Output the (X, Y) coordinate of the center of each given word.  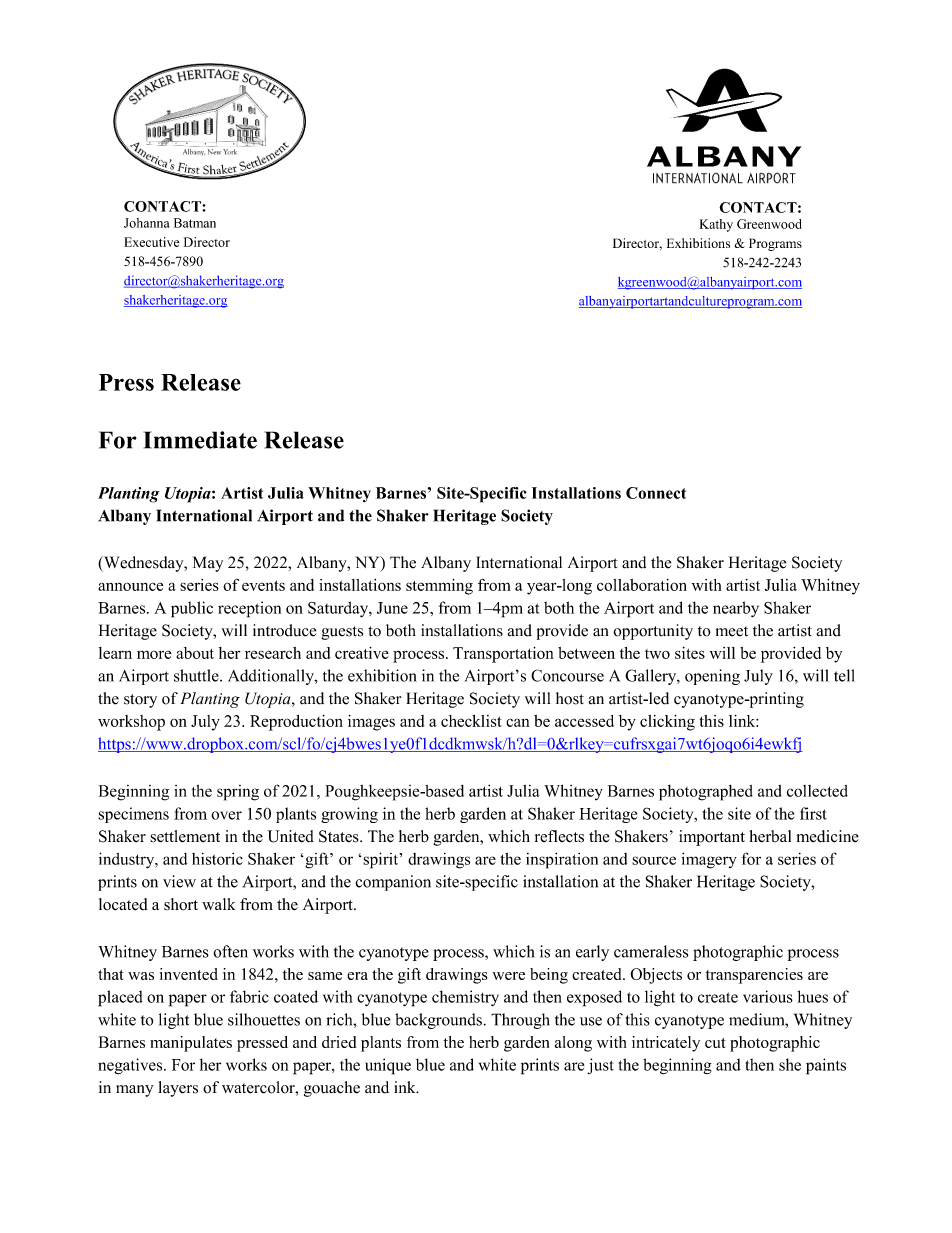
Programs (775, 244)
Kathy (716, 225)
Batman (195, 223)
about (195, 653)
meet (732, 631)
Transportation (503, 654)
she (790, 1064)
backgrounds (438, 1021)
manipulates (191, 1044)
